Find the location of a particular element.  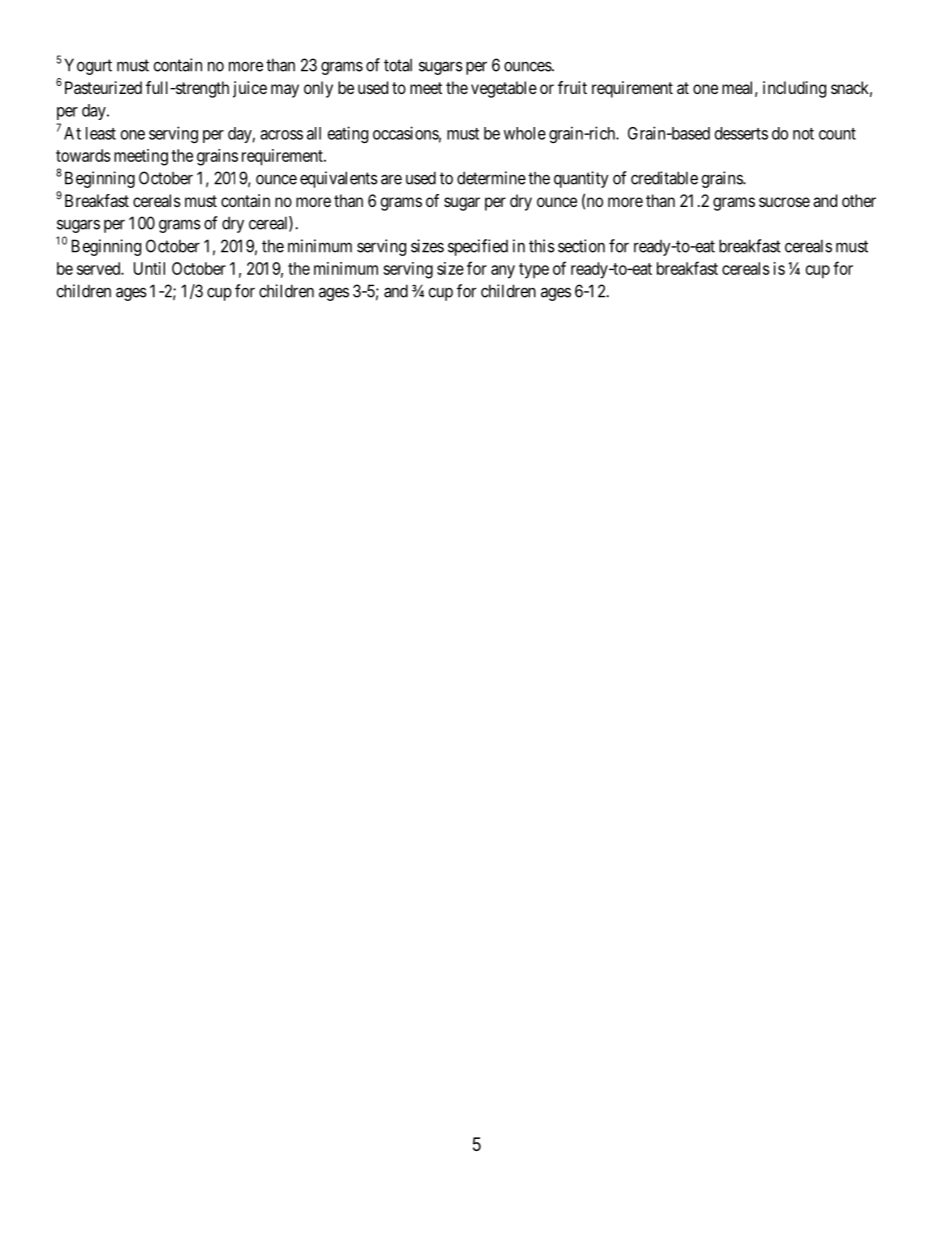

whole is located at coordinates (525, 133).
